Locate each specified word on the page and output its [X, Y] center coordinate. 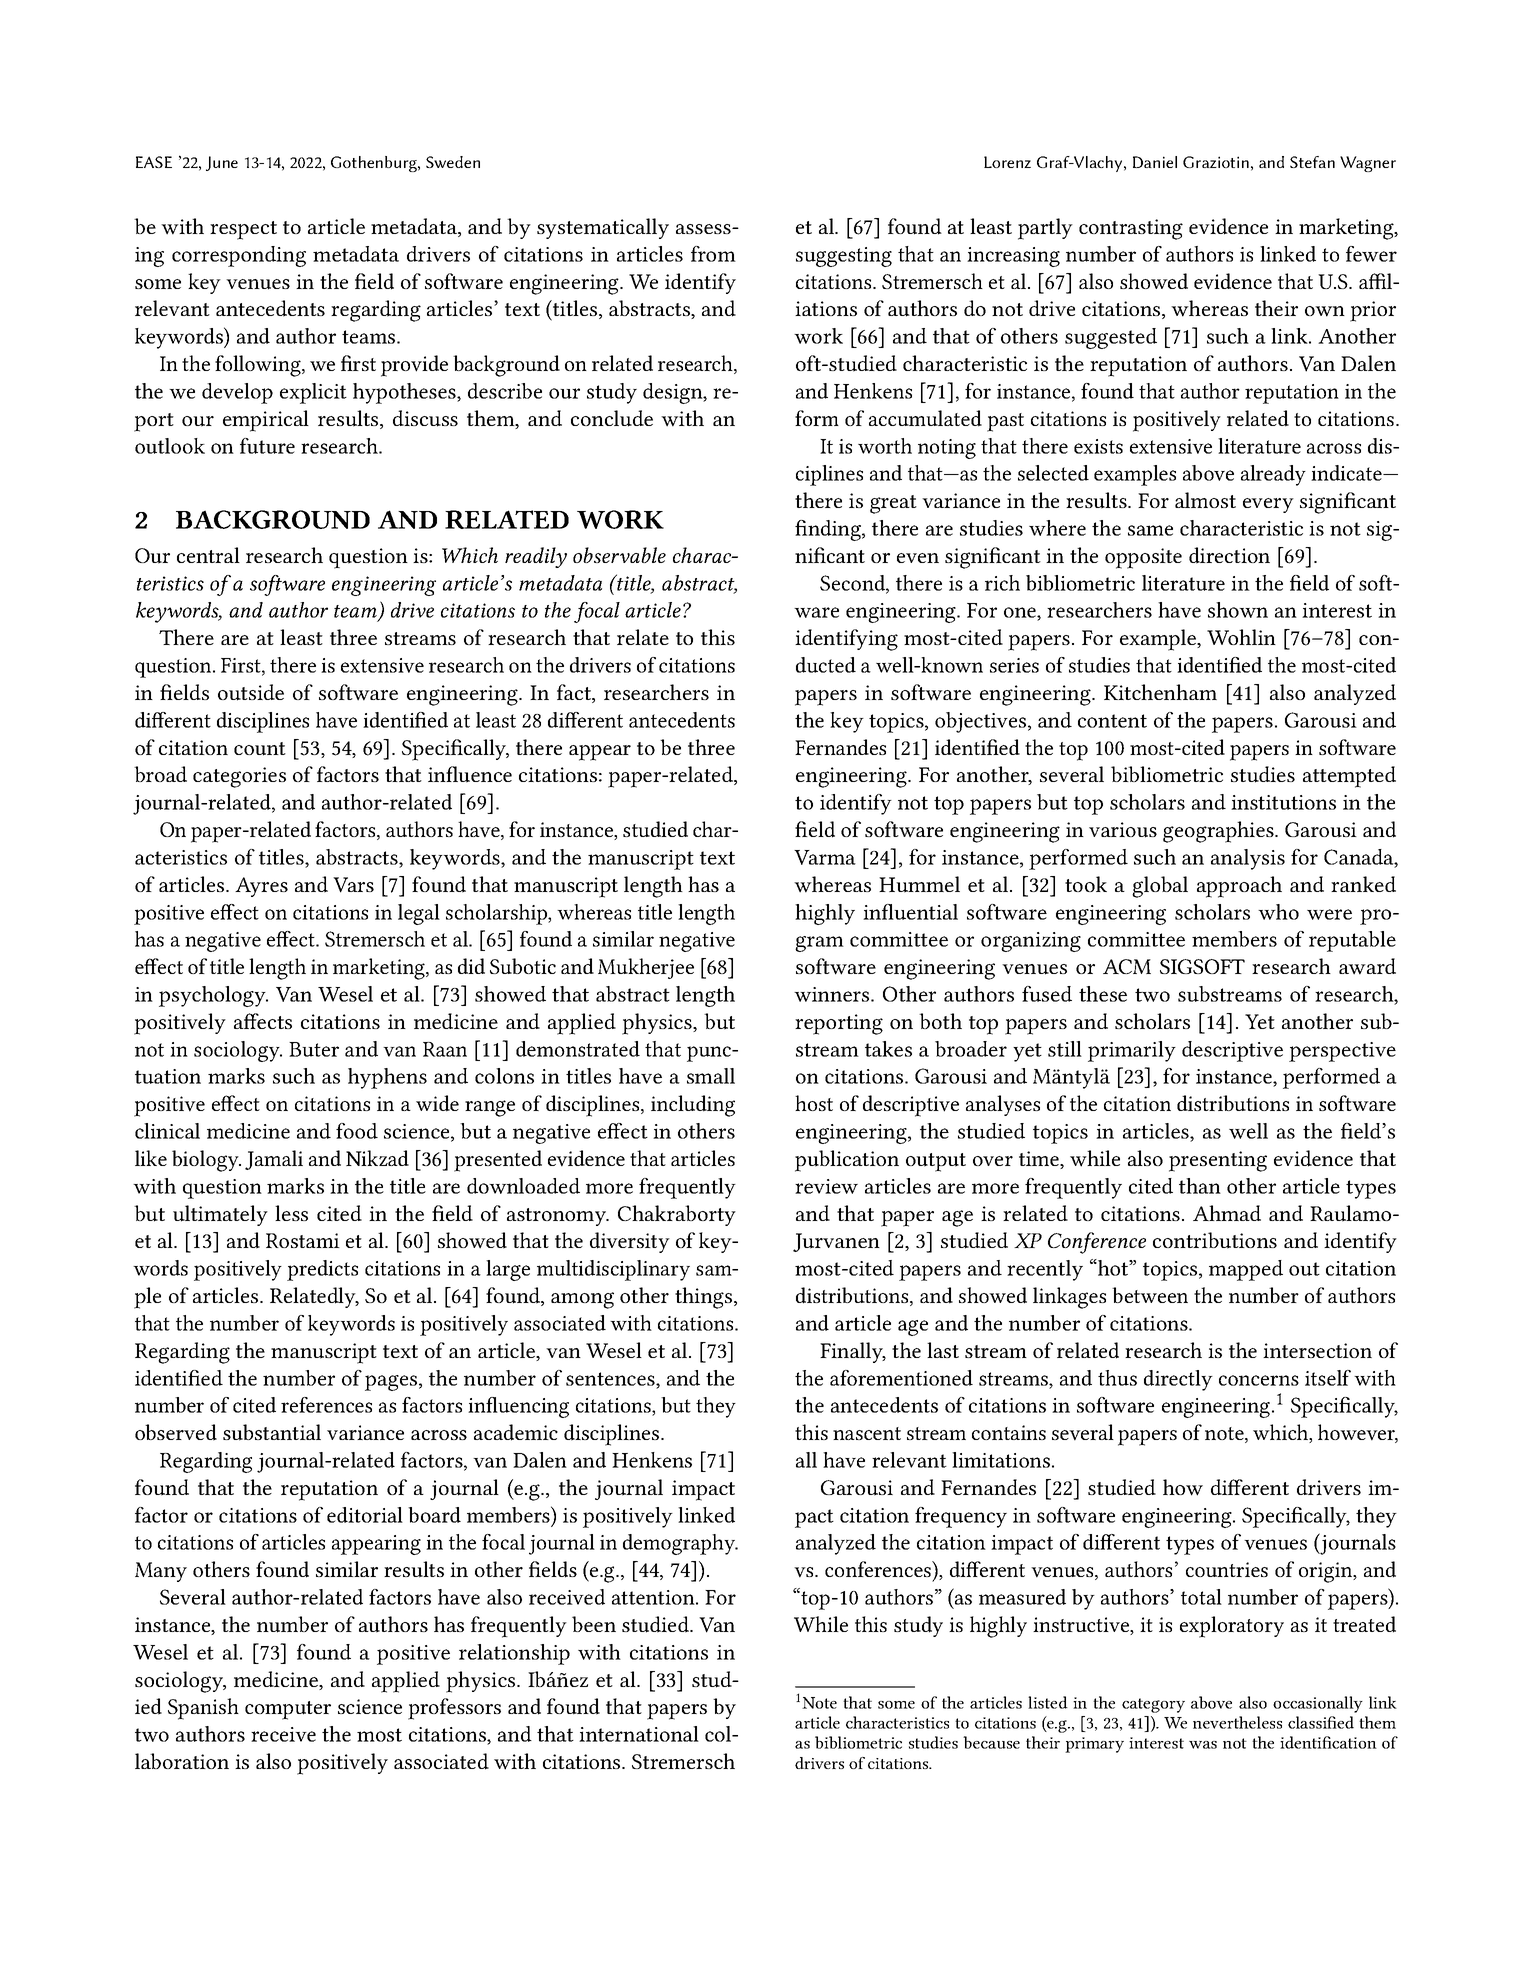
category [1153, 1705]
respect [243, 230]
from [713, 254]
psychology [213, 996]
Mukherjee [646, 968]
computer [288, 1710]
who [1278, 912]
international [639, 1734]
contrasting [1131, 229]
